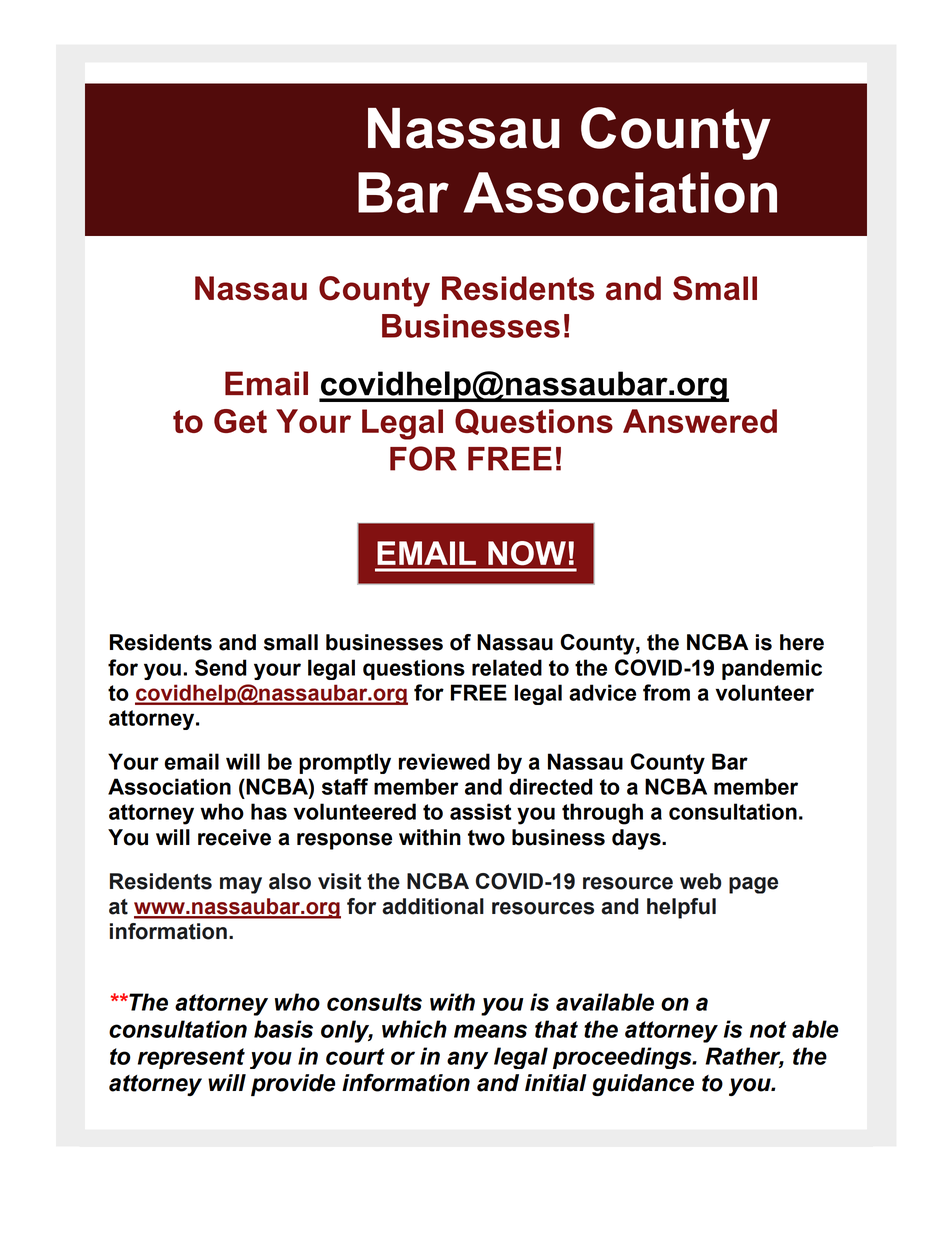 The image size is (952, 1233). Describe the element at coordinates (700, 421) in the image. I see `Answered` at that location.
